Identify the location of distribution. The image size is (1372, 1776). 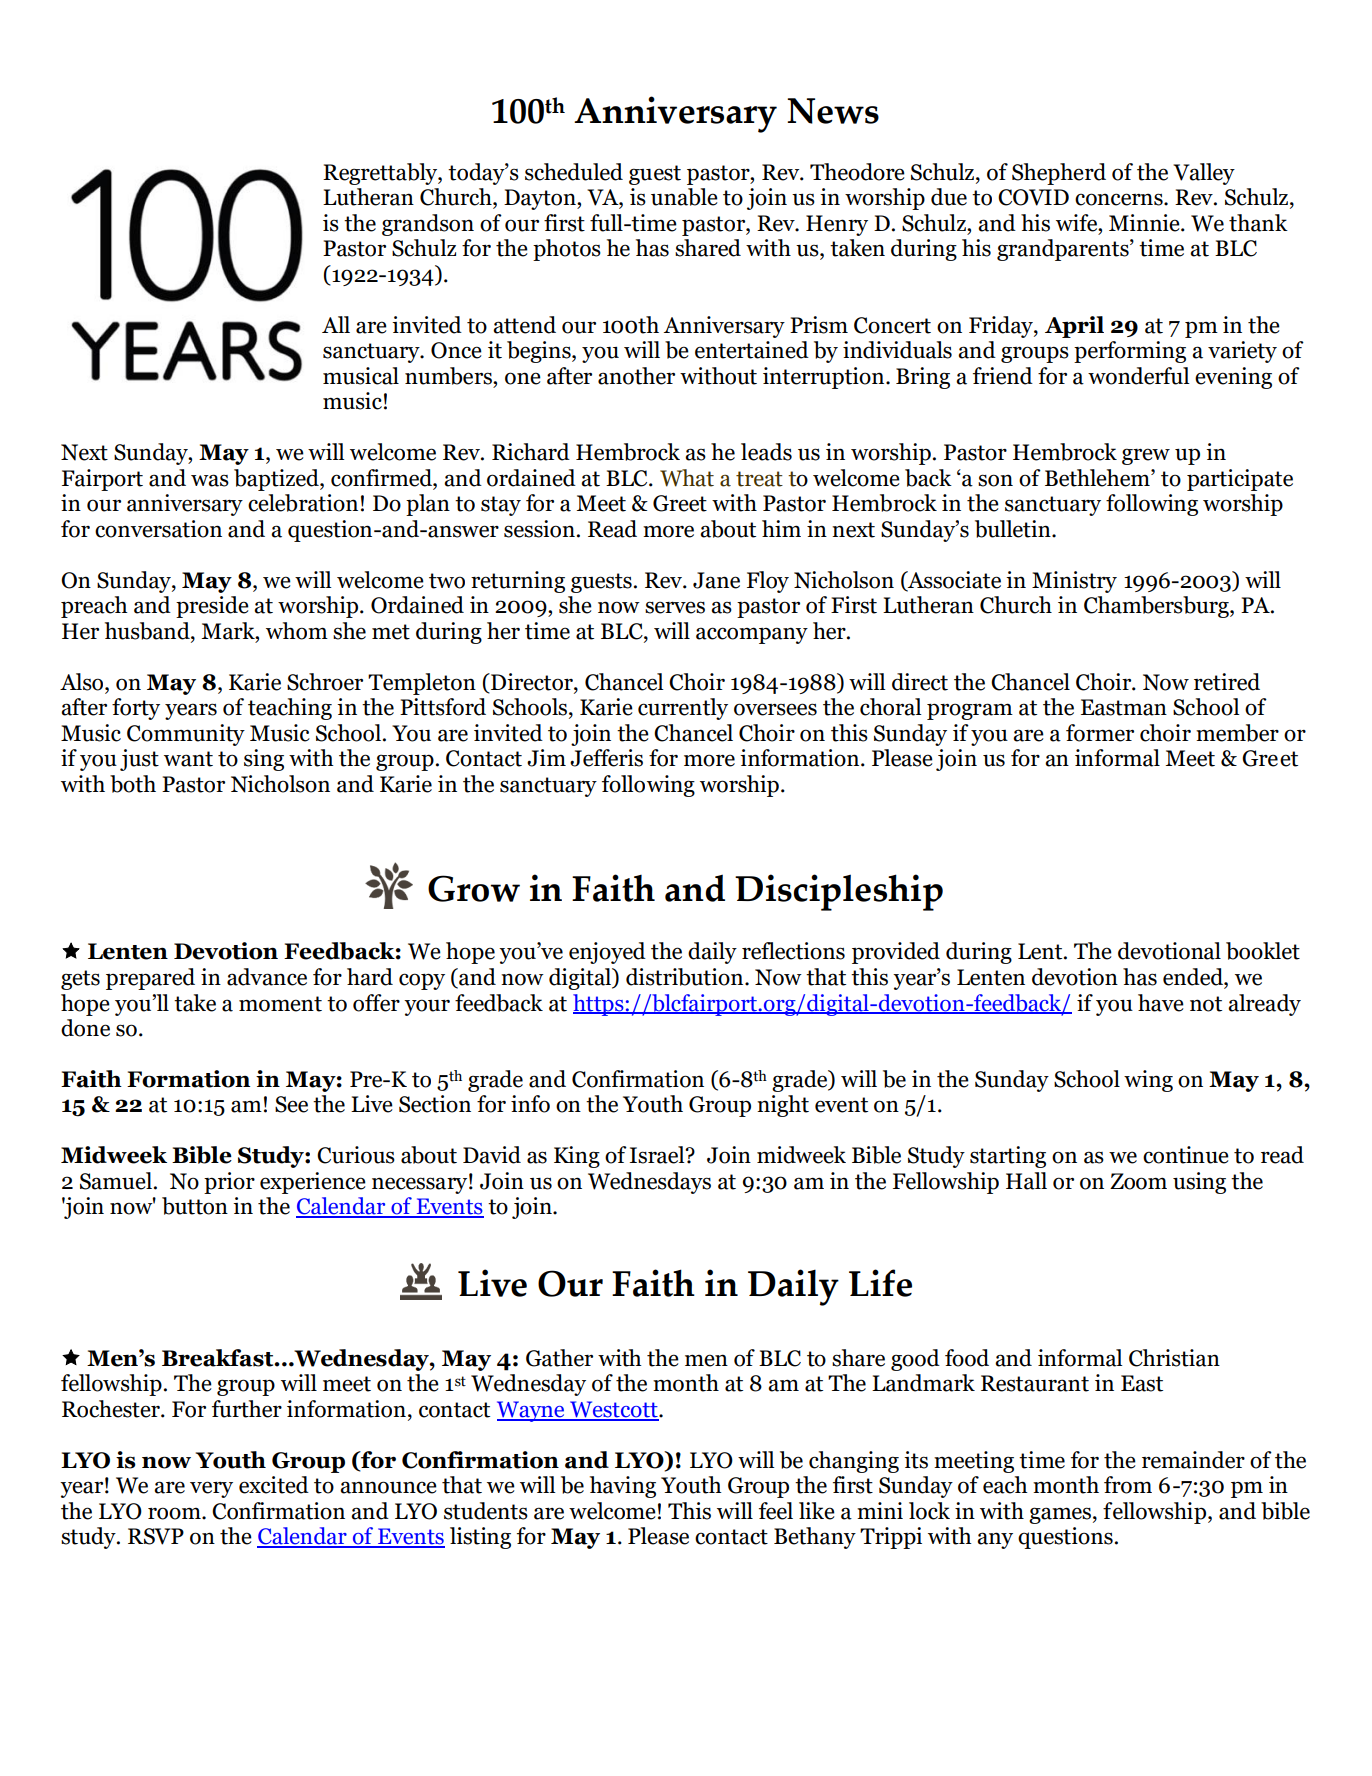
(686, 977).
